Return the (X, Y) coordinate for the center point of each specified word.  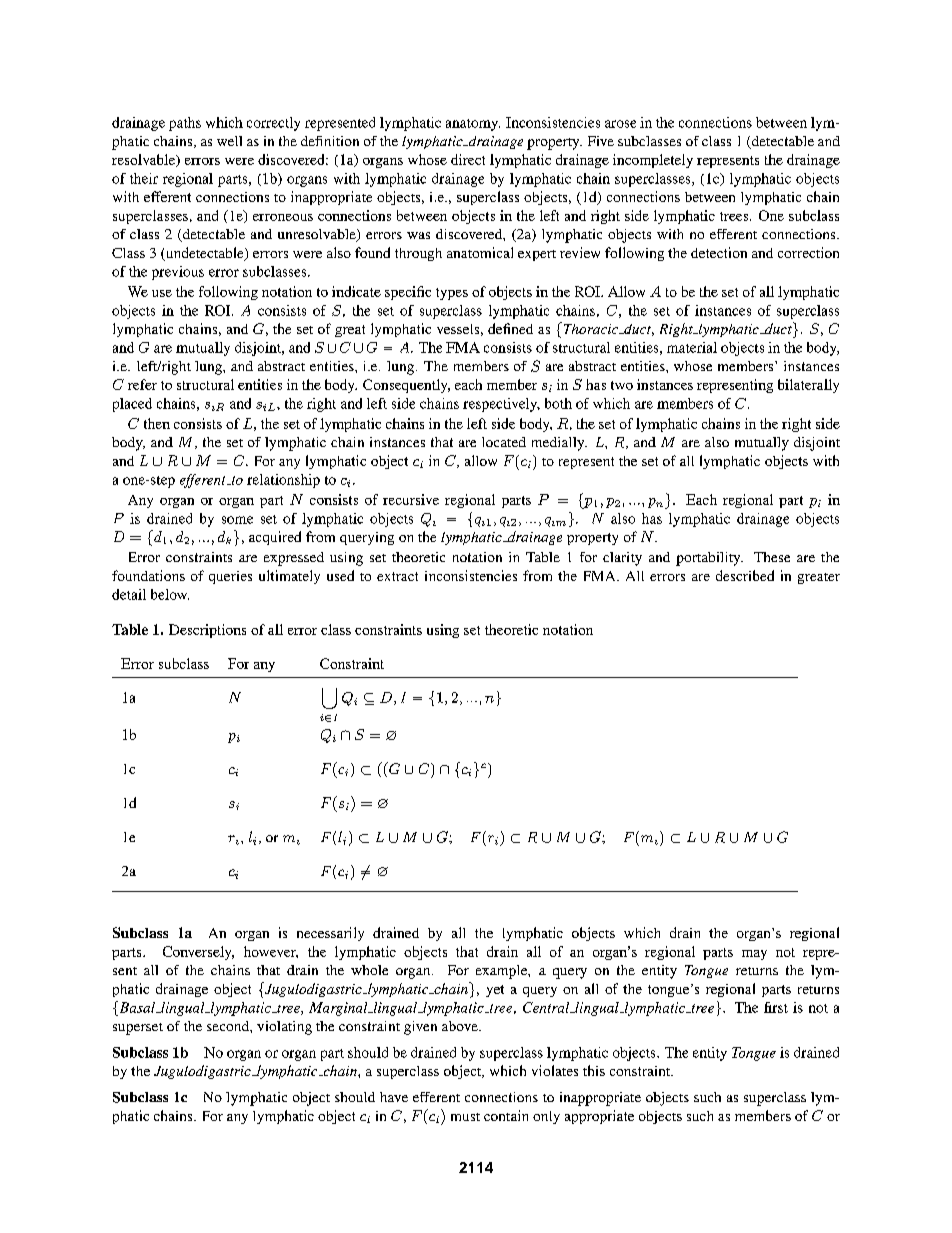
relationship (283, 481)
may (754, 955)
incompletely (653, 161)
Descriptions (207, 631)
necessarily (330, 934)
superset (138, 1029)
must (465, 1117)
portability (709, 559)
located (504, 442)
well (229, 141)
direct (468, 159)
